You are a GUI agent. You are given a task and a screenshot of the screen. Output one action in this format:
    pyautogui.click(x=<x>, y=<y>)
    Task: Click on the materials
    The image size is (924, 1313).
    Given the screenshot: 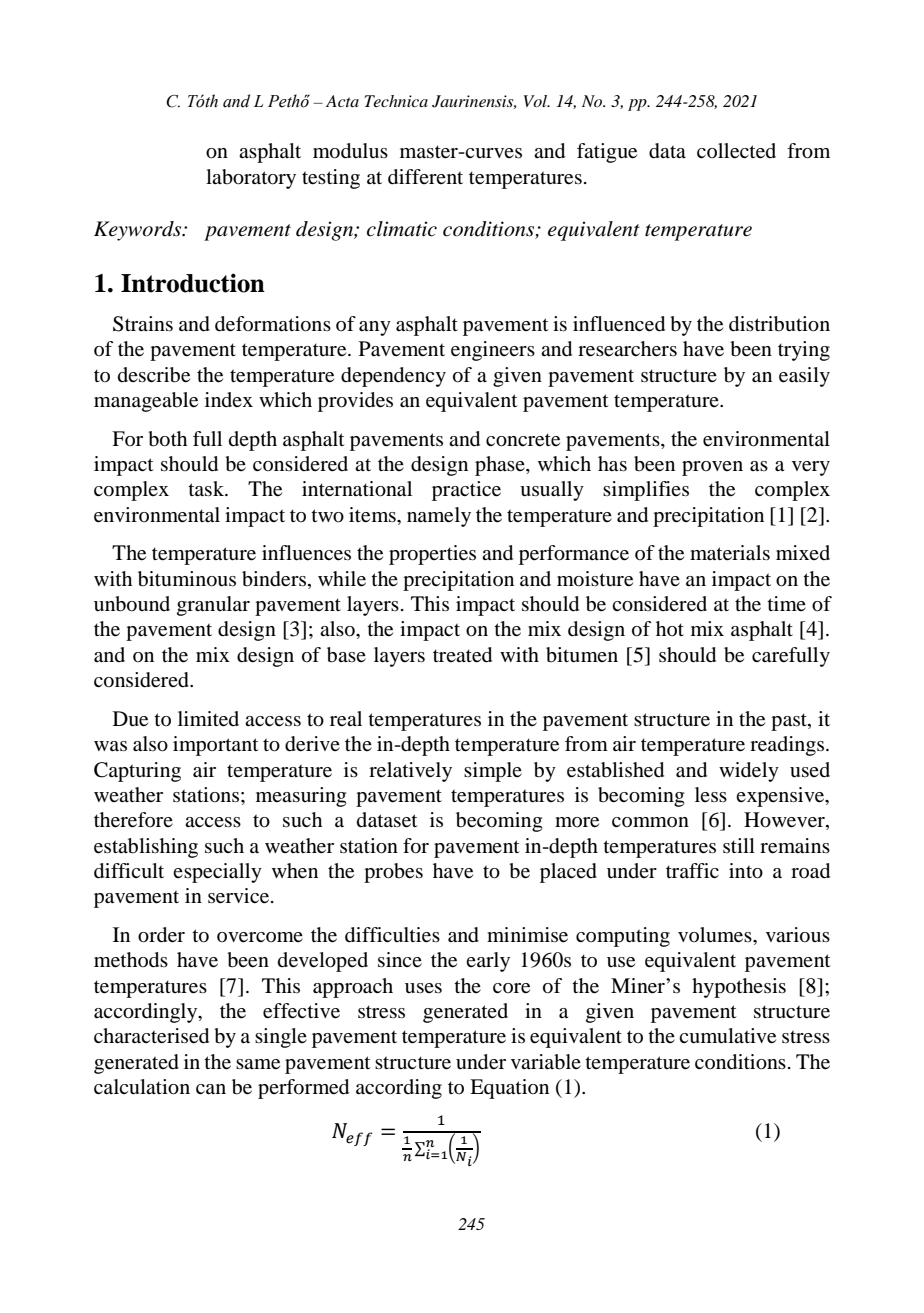 What is the action you would take?
    pyautogui.click(x=730, y=553)
